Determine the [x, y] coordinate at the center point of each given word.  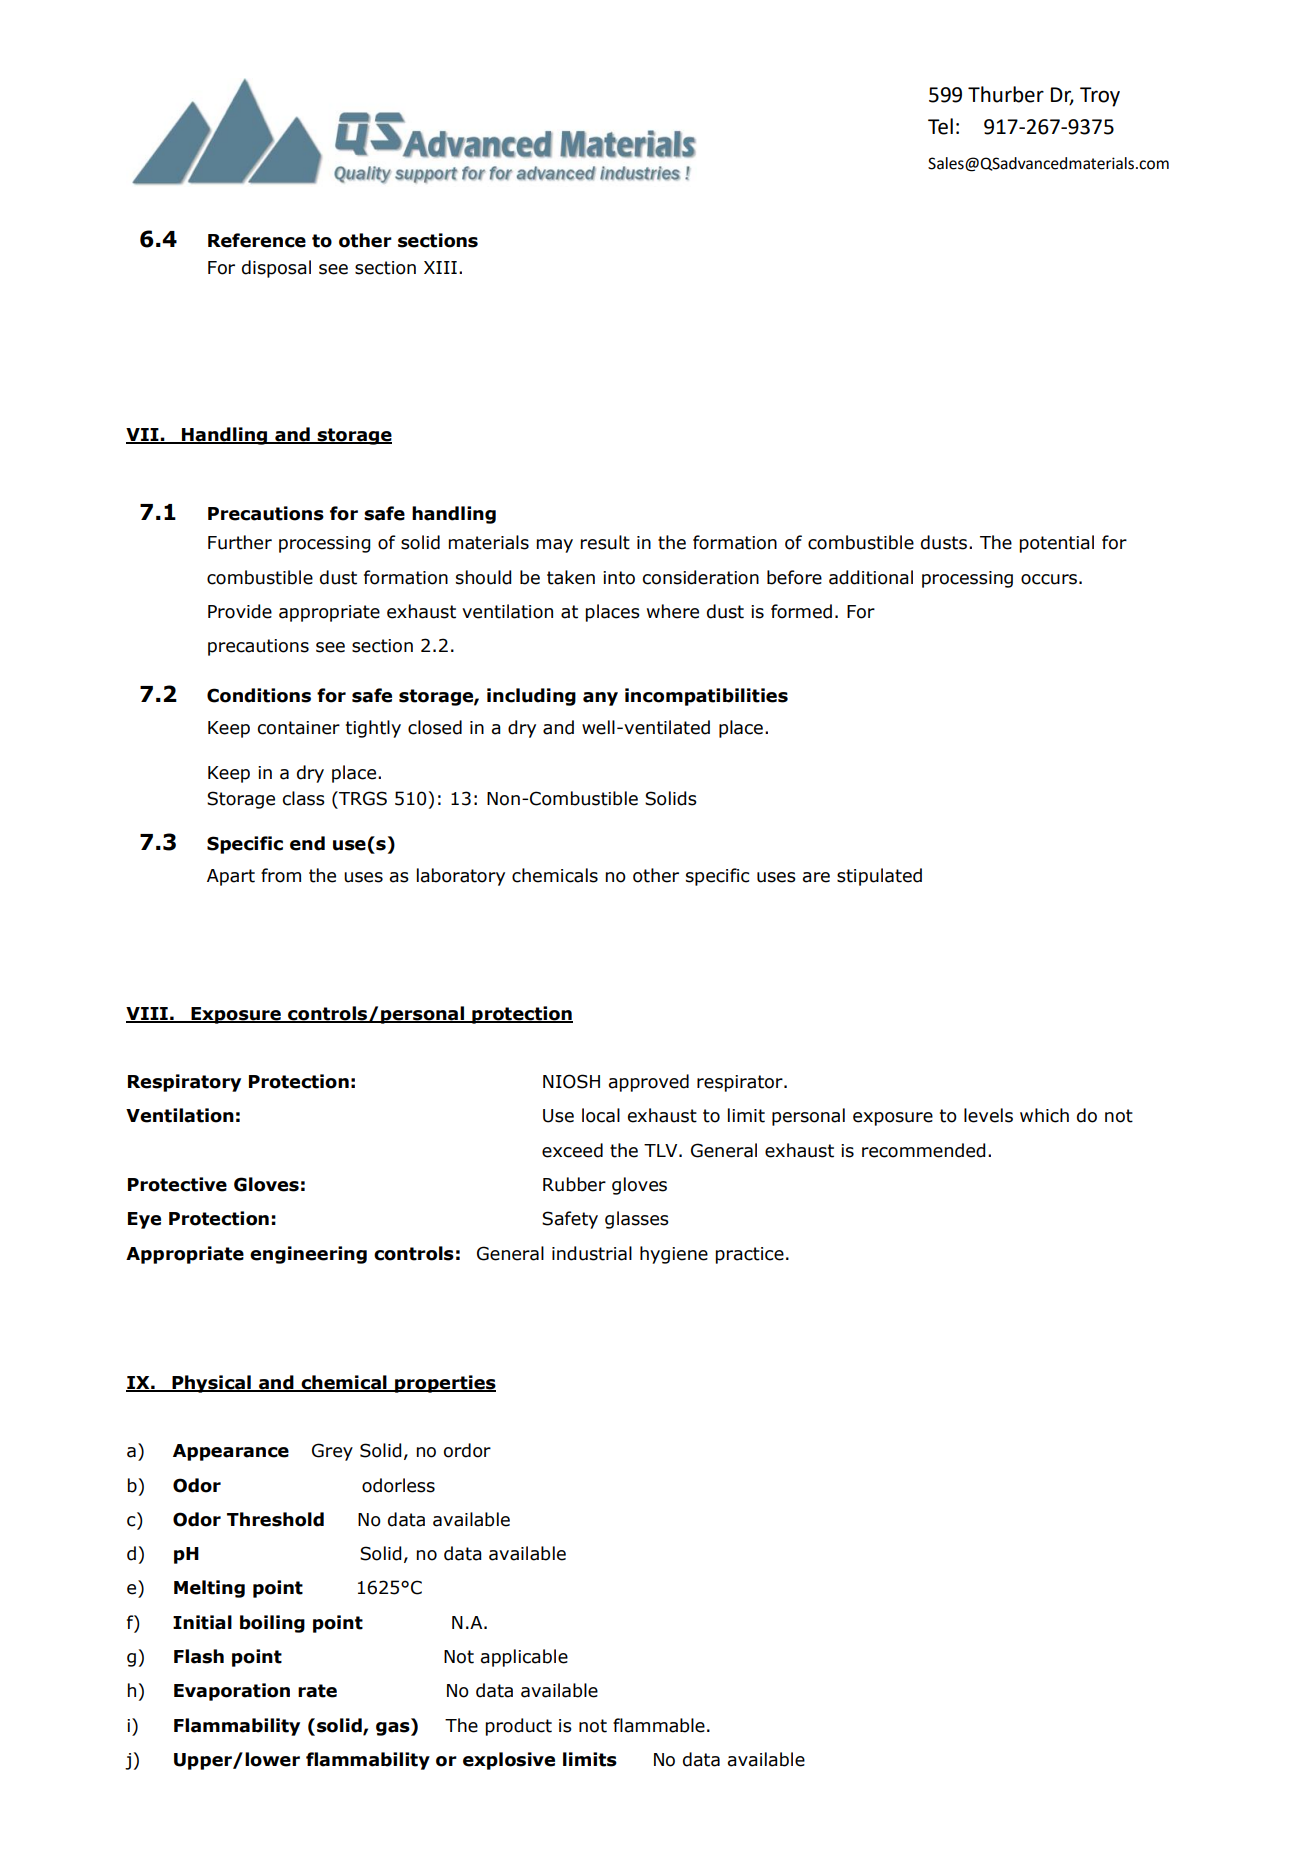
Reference [257, 240]
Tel [940, 126]
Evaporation [232, 1692]
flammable [659, 1725]
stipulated [879, 877]
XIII [440, 267]
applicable [524, 1658]
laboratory [461, 877]
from [281, 875]
